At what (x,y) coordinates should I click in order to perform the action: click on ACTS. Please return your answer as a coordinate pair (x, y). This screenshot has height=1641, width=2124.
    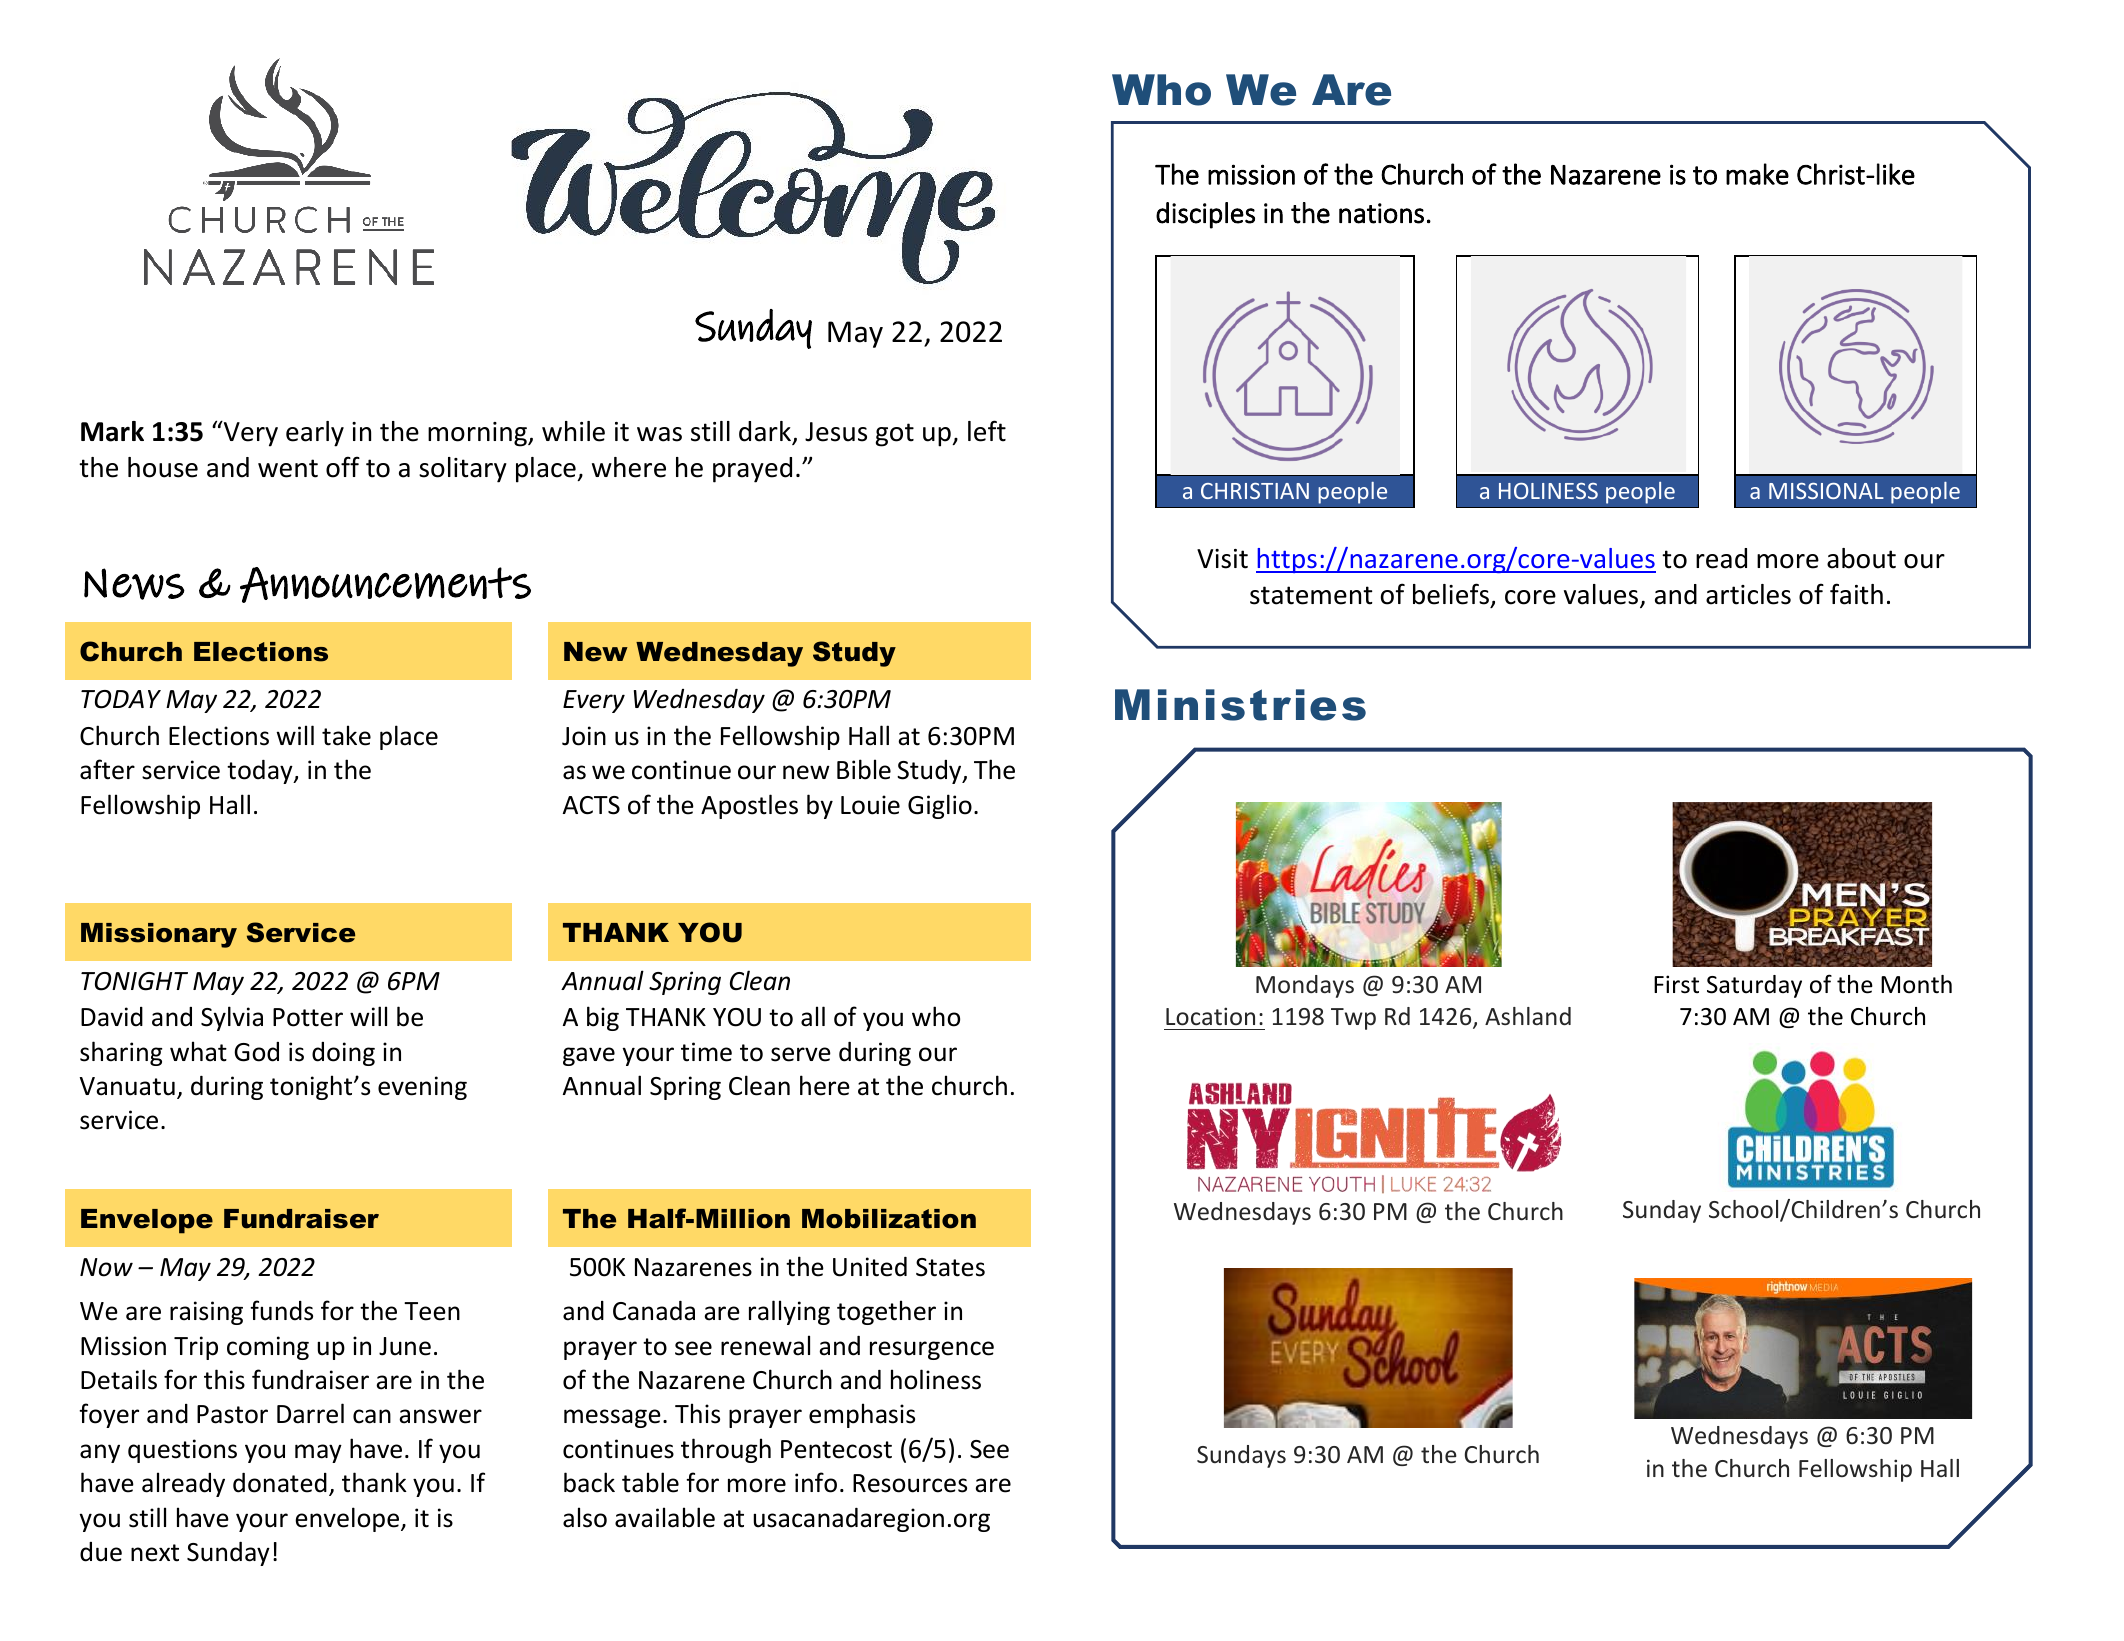
    Looking at the image, I should click on (591, 805).
